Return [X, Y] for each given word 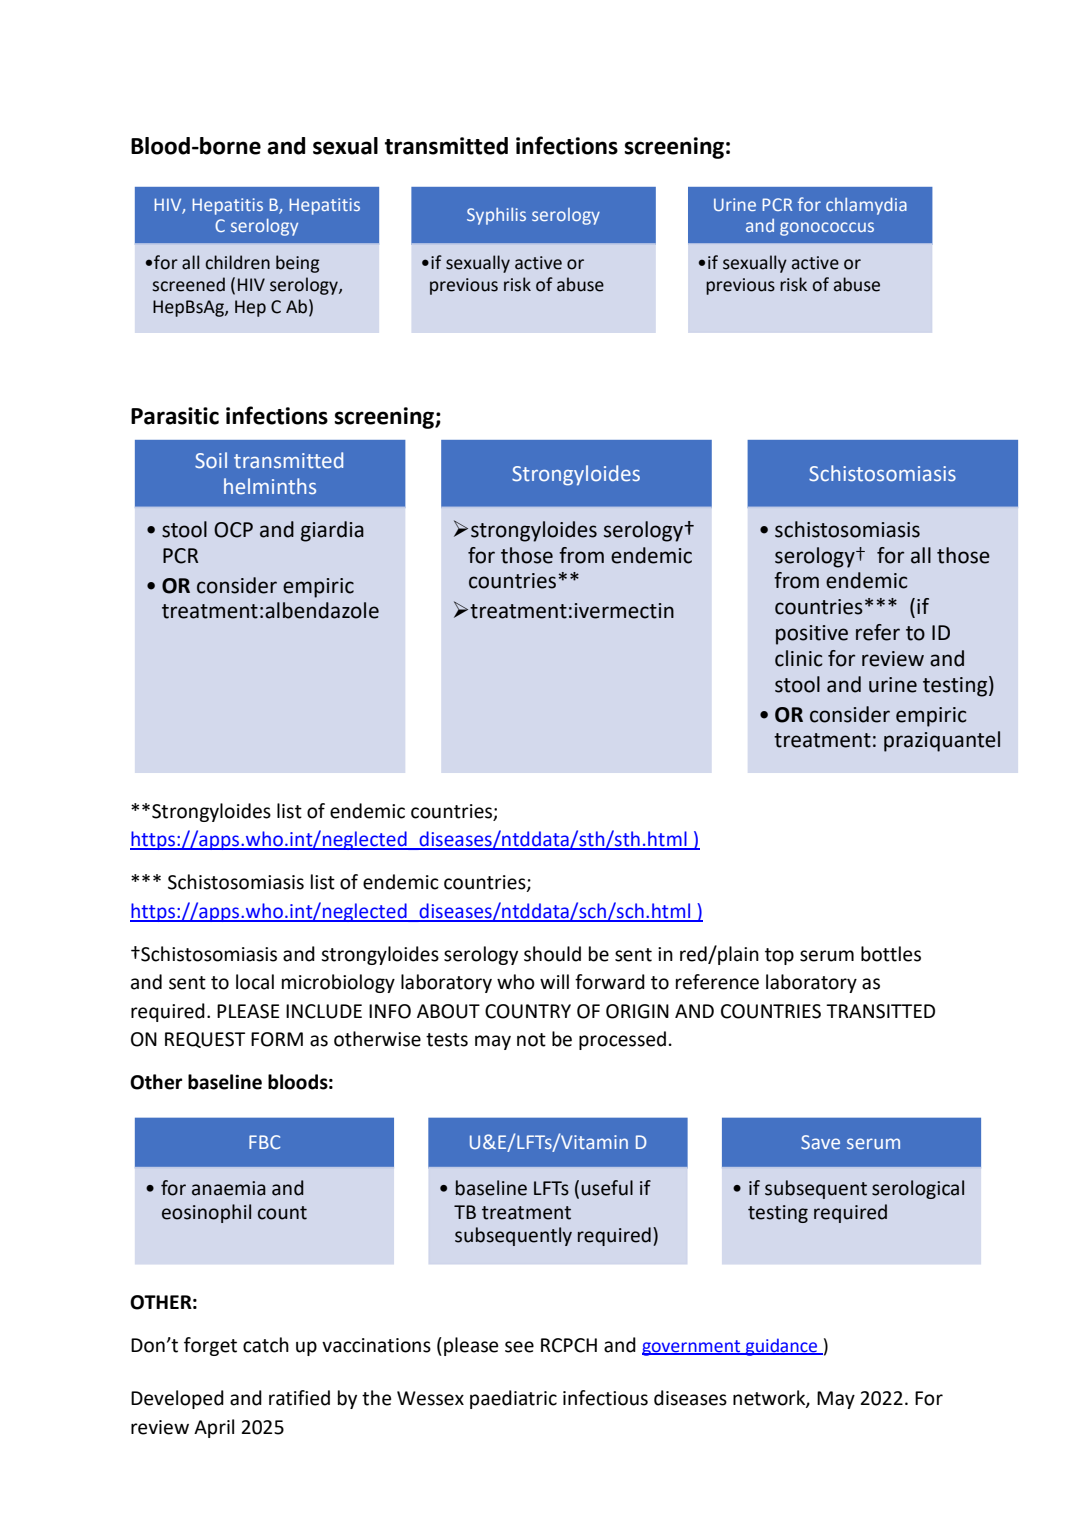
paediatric [513, 1399]
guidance [781, 1347]
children [237, 262]
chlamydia [866, 206]
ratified [299, 1398]
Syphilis [496, 216]
